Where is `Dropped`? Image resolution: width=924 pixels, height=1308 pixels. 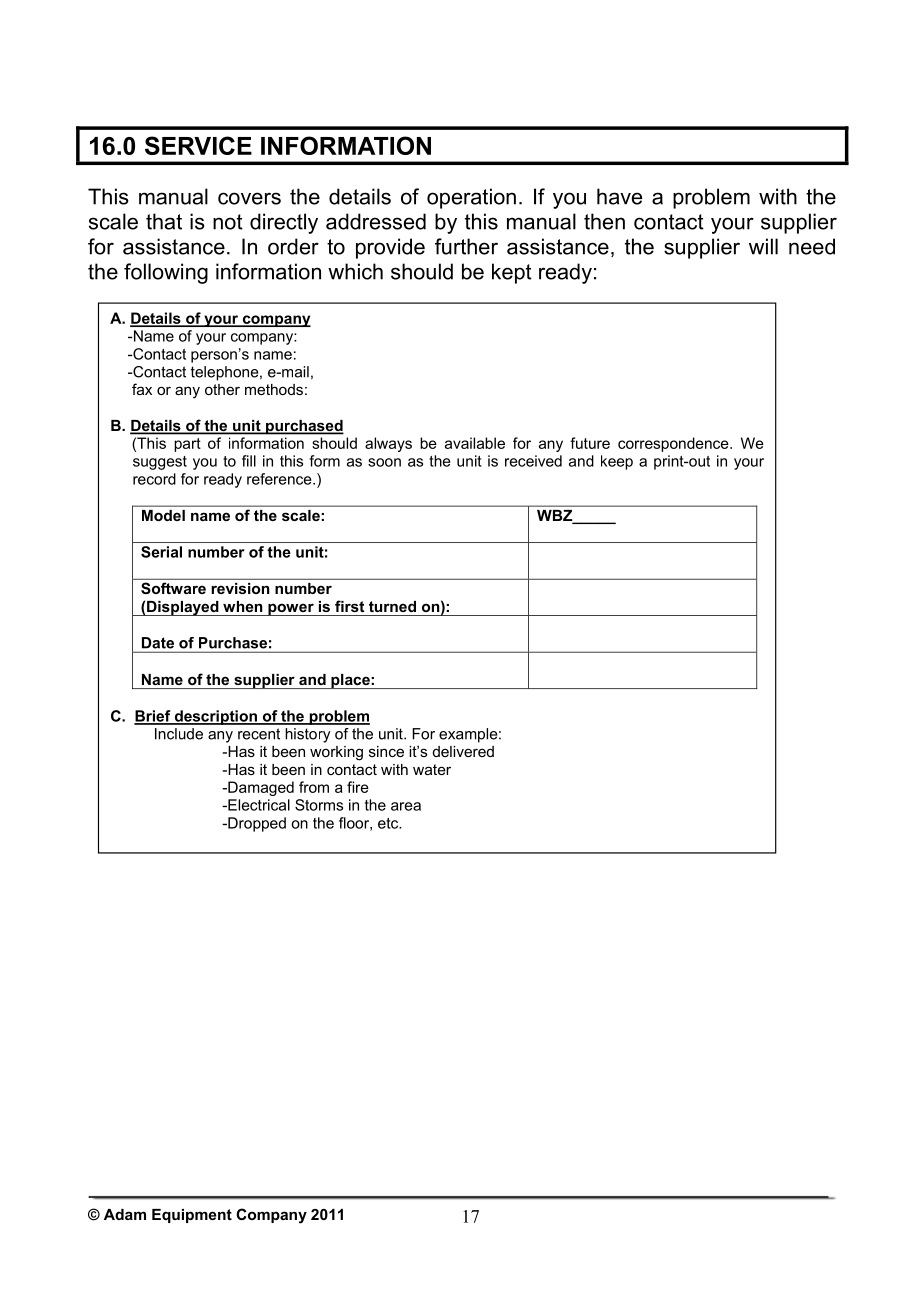
Dropped is located at coordinates (256, 824).
